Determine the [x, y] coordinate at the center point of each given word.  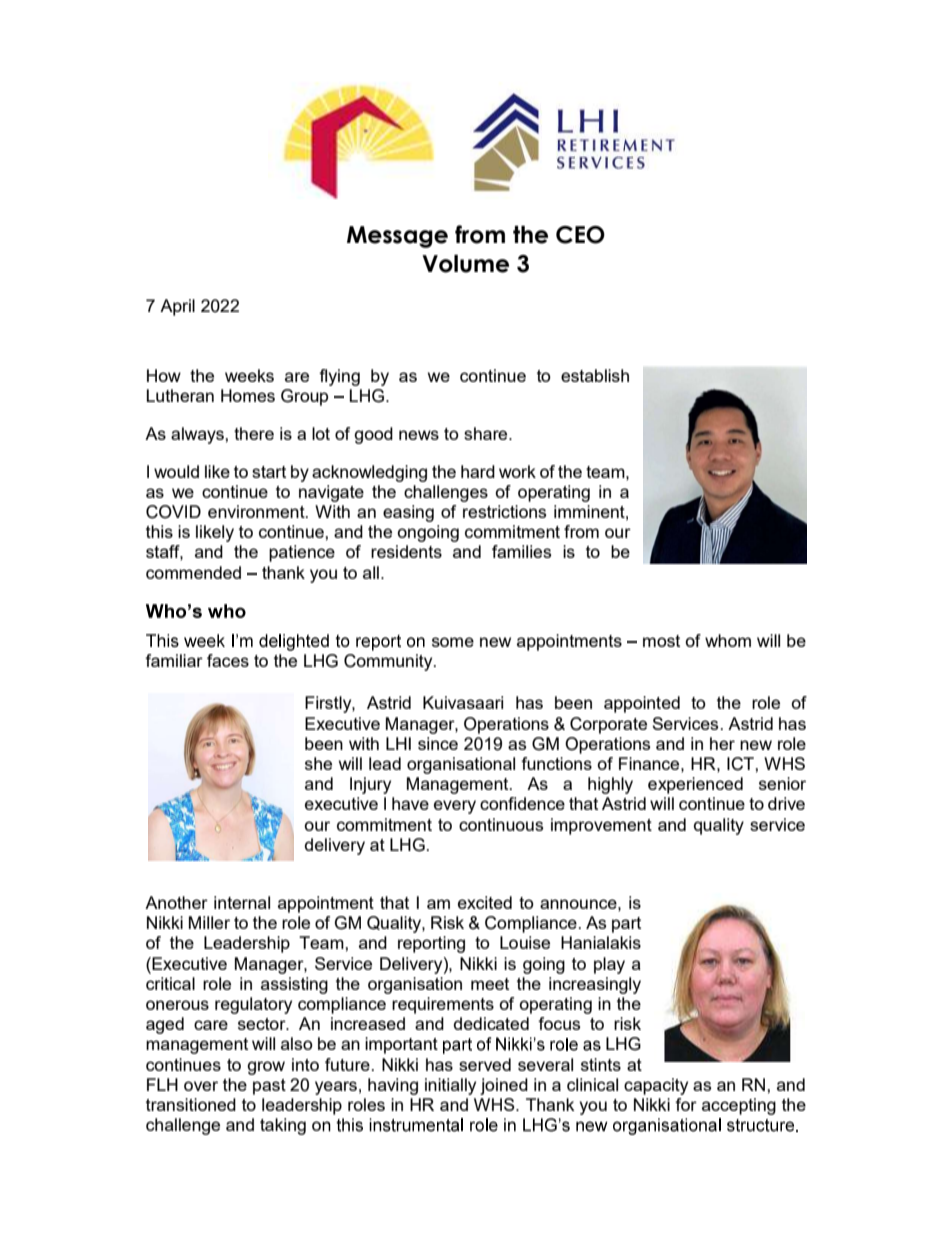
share [487, 433]
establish [595, 375]
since [438, 743]
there [254, 433]
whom [728, 640]
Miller [209, 922]
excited [485, 902]
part [626, 925]
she [318, 763]
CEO [580, 235]
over [201, 1086]
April [177, 307]
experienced [695, 785]
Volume [465, 264]
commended [193, 572]
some [453, 642]
